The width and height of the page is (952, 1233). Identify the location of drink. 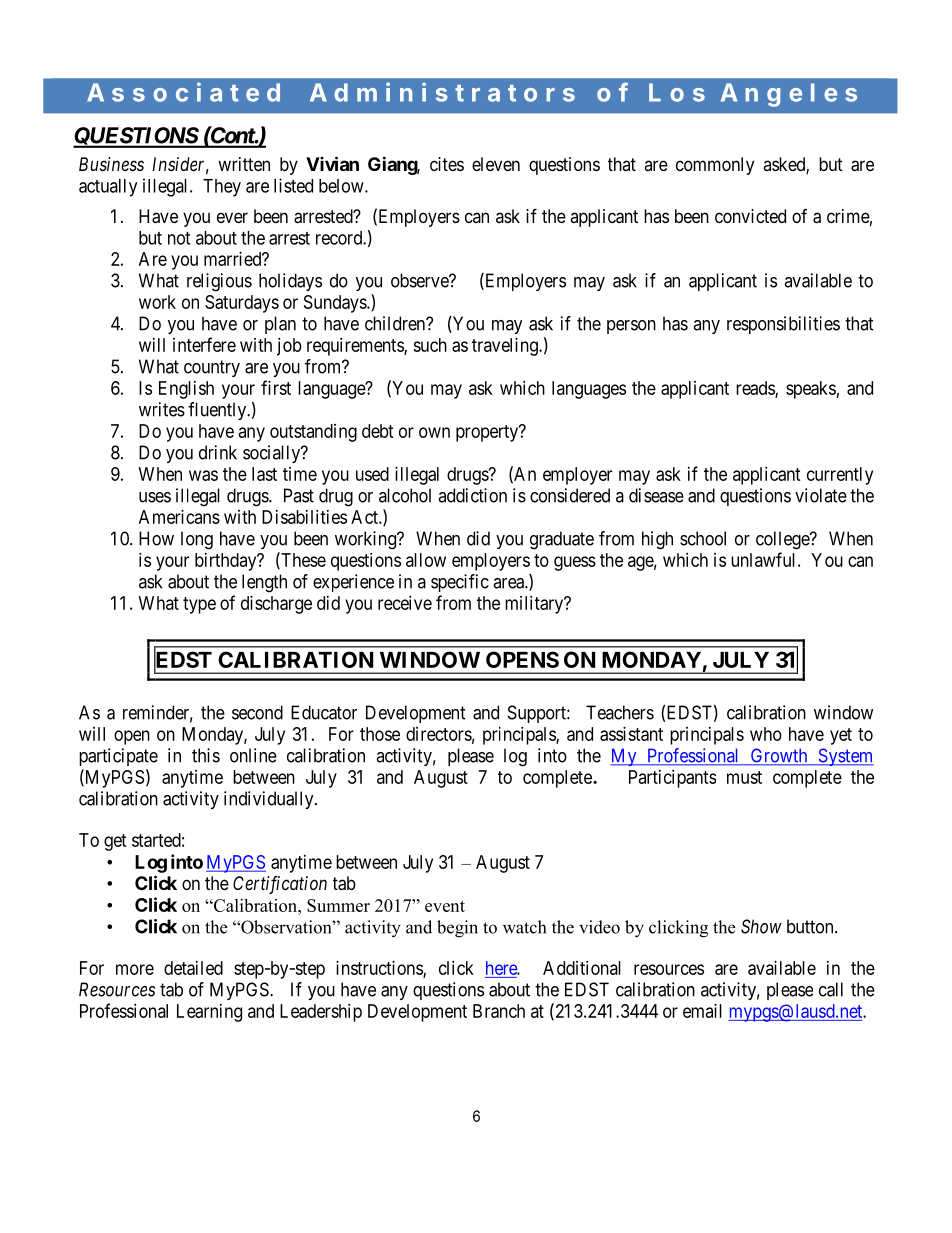
(218, 452).
